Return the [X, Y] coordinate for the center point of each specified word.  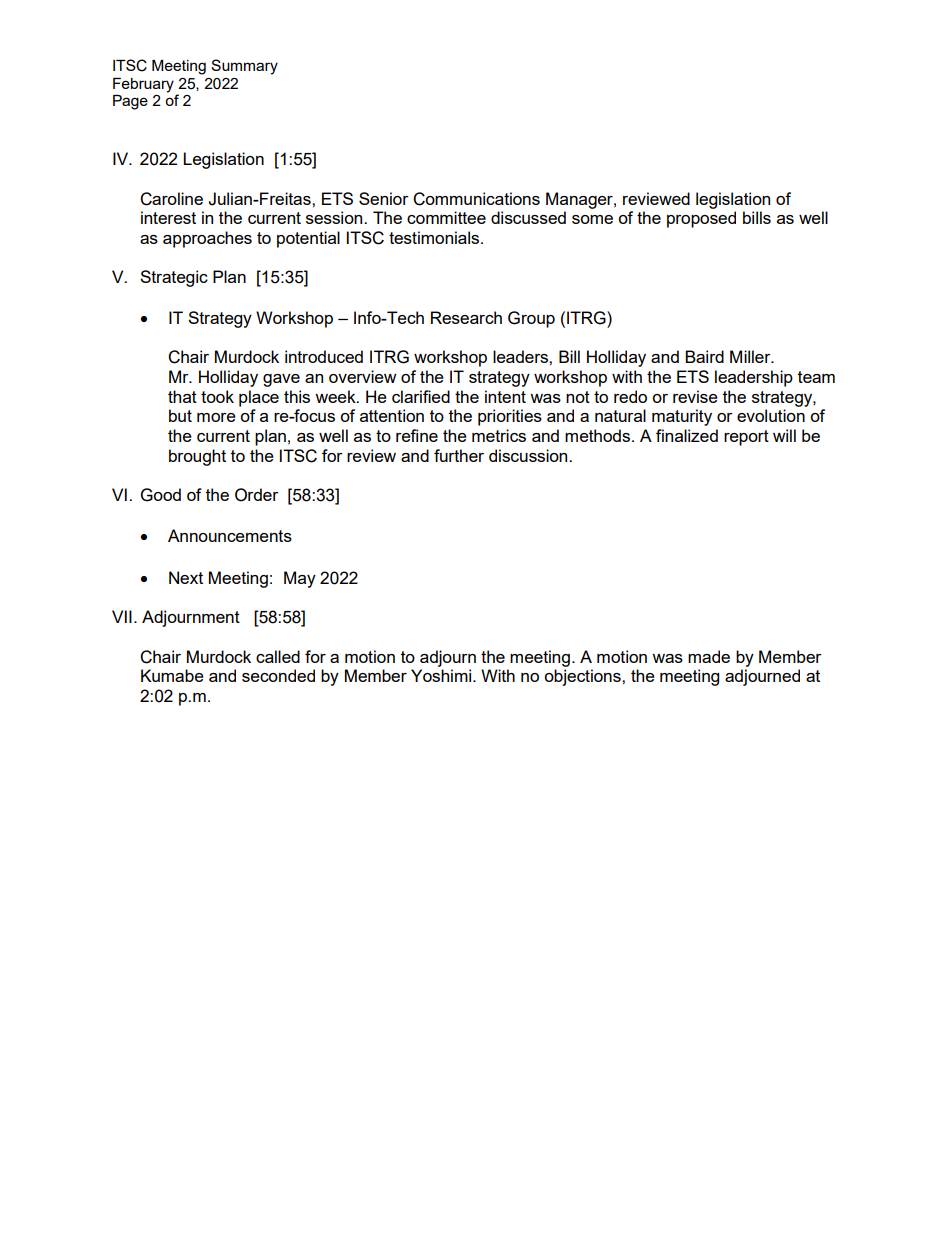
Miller [751, 356]
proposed [701, 219]
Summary [244, 67]
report [746, 438]
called [278, 656]
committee [446, 217]
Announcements [230, 535]
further [459, 455]
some [592, 219]
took [217, 396]
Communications [476, 199]
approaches [207, 239]
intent [505, 396]
